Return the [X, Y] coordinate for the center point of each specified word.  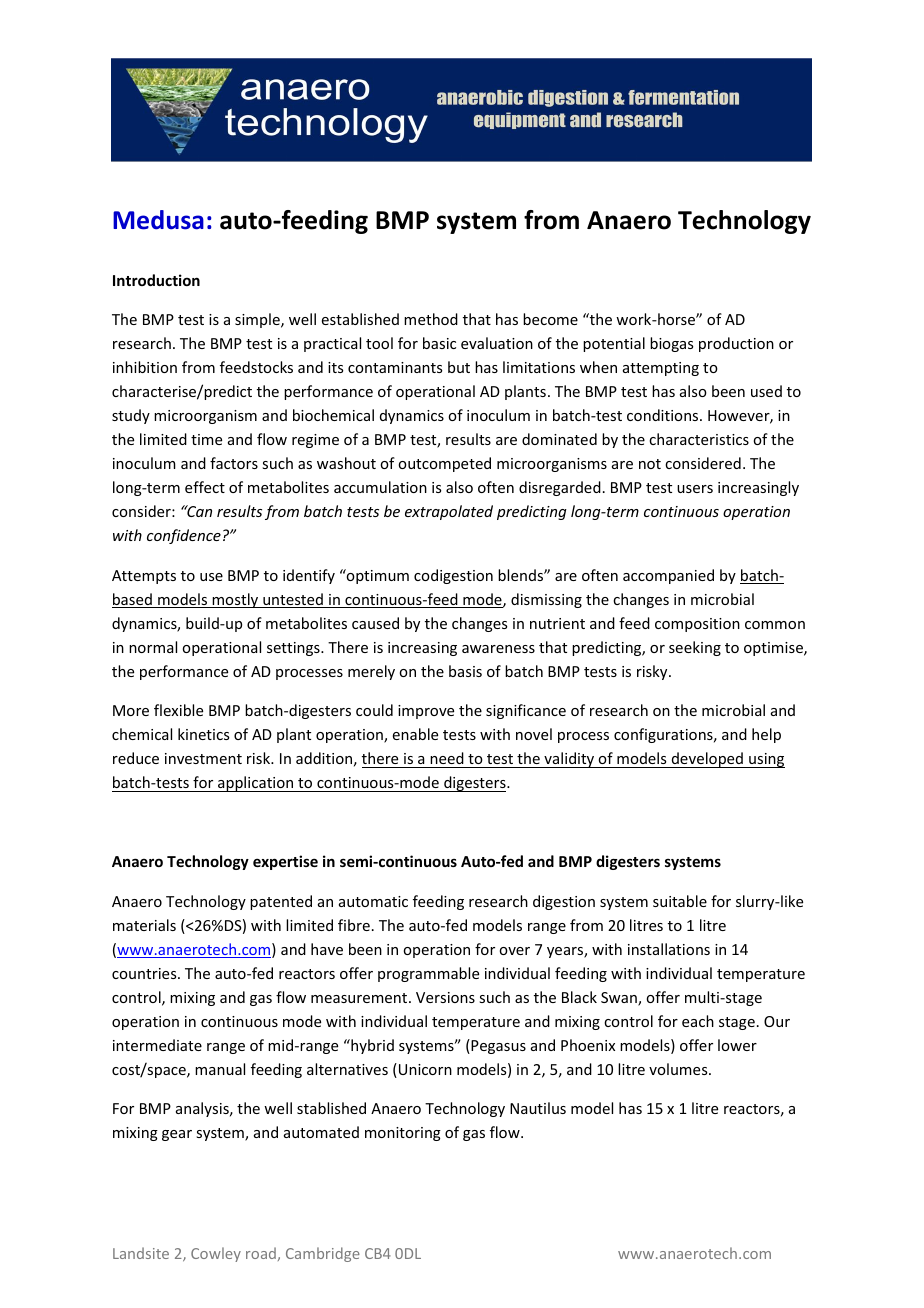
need [447, 758]
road [261, 1253]
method [431, 319]
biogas [671, 344]
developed [707, 760]
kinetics [203, 734]
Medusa [158, 220]
